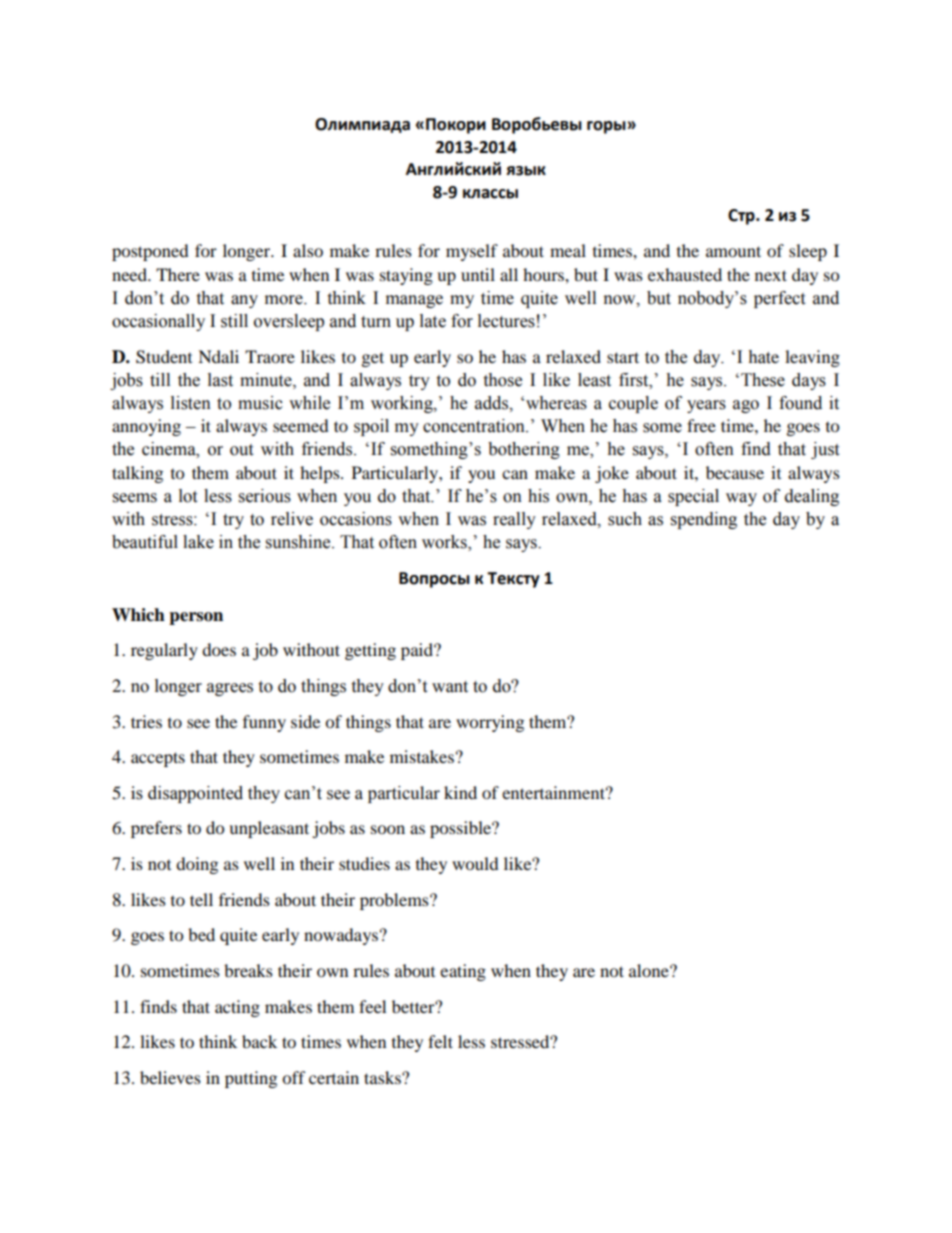 The width and height of the screenshot is (952, 1233). What do you see at coordinates (478, 274) in the screenshot?
I see `until` at bounding box center [478, 274].
